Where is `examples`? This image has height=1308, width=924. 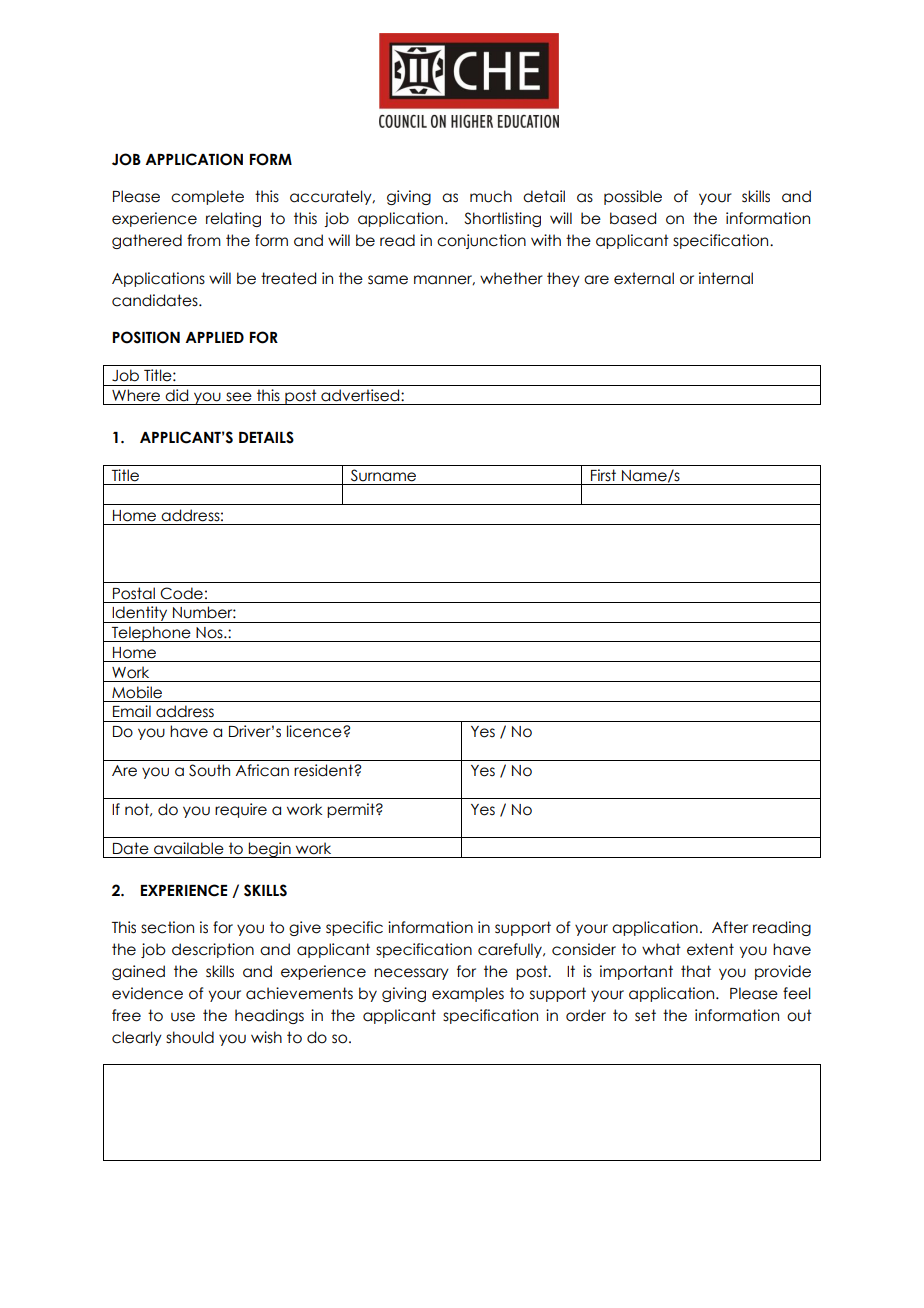 examples is located at coordinates (468, 994).
